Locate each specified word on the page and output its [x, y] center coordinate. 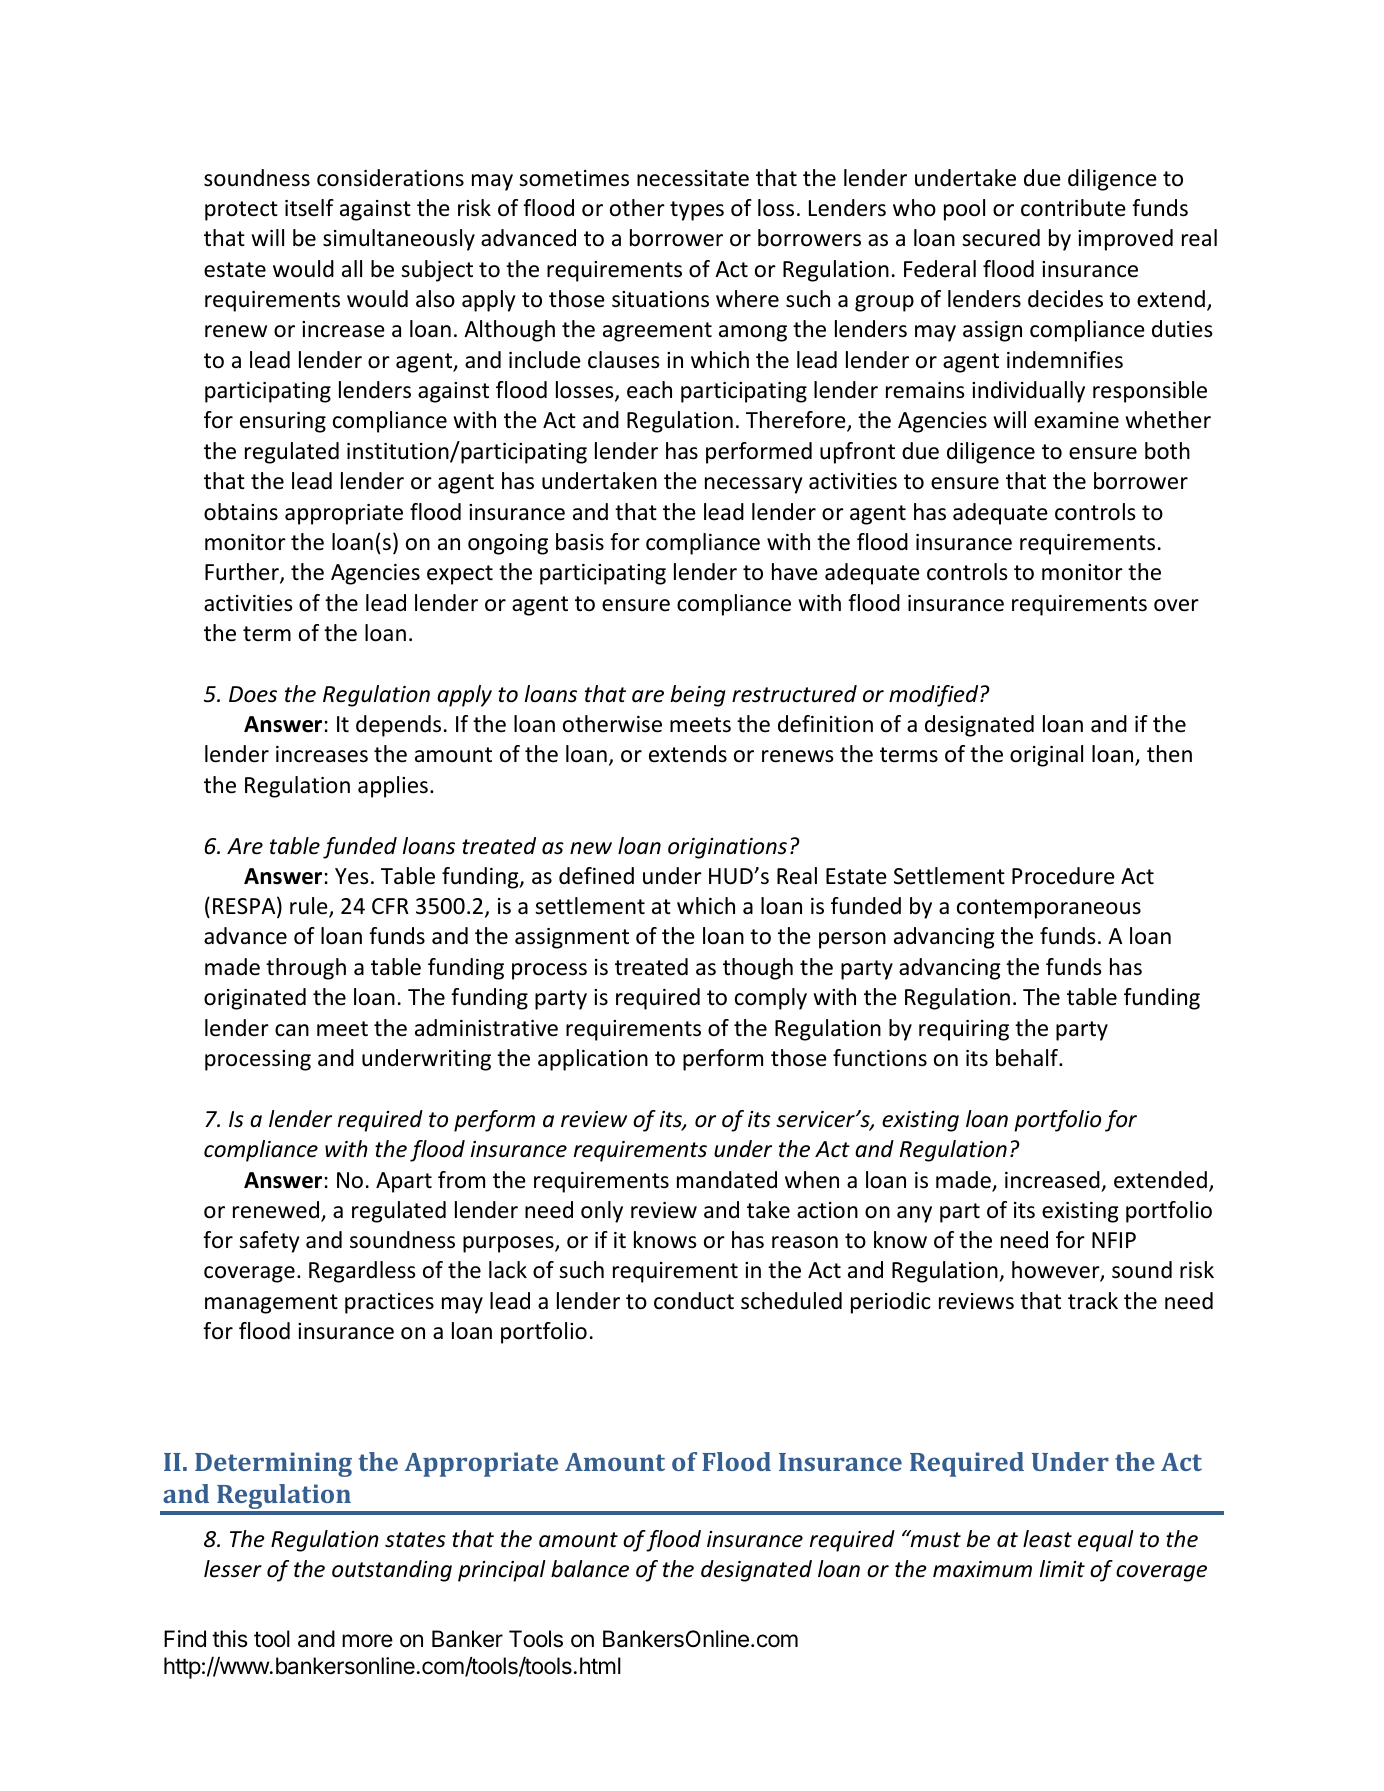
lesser [233, 1569]
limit [1062, 1568]
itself [309, 208]
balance [590, 1569]
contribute [1073, 208]
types [697, 211]
